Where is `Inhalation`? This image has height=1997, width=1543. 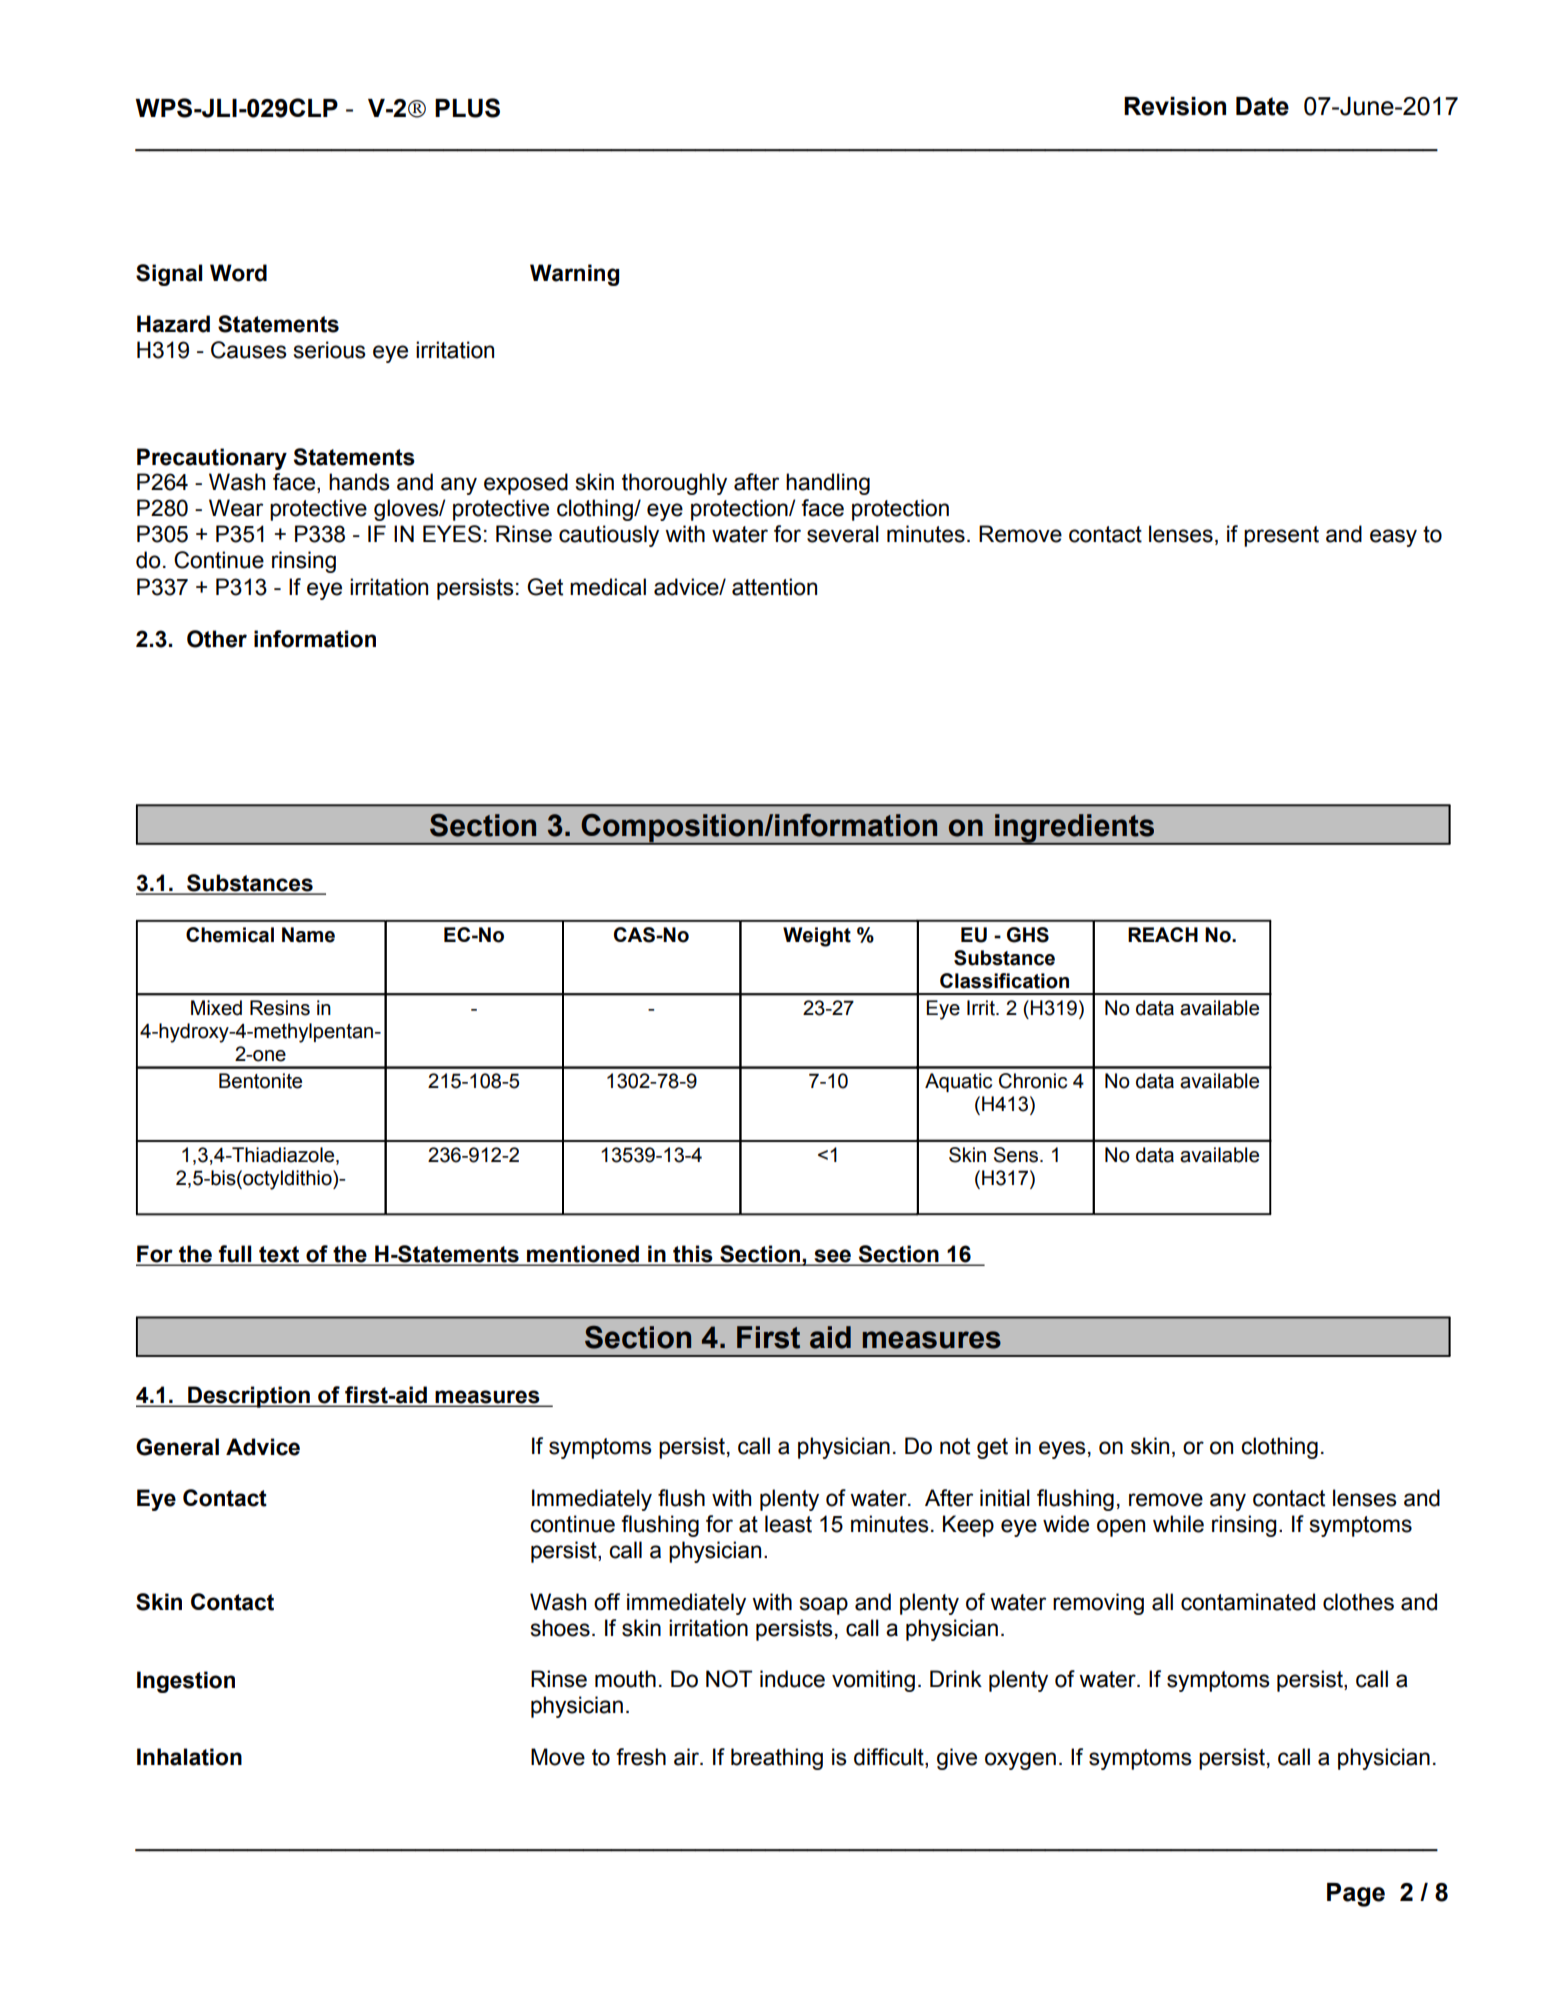 Inhalation is located at coordinates (189, 1757).
